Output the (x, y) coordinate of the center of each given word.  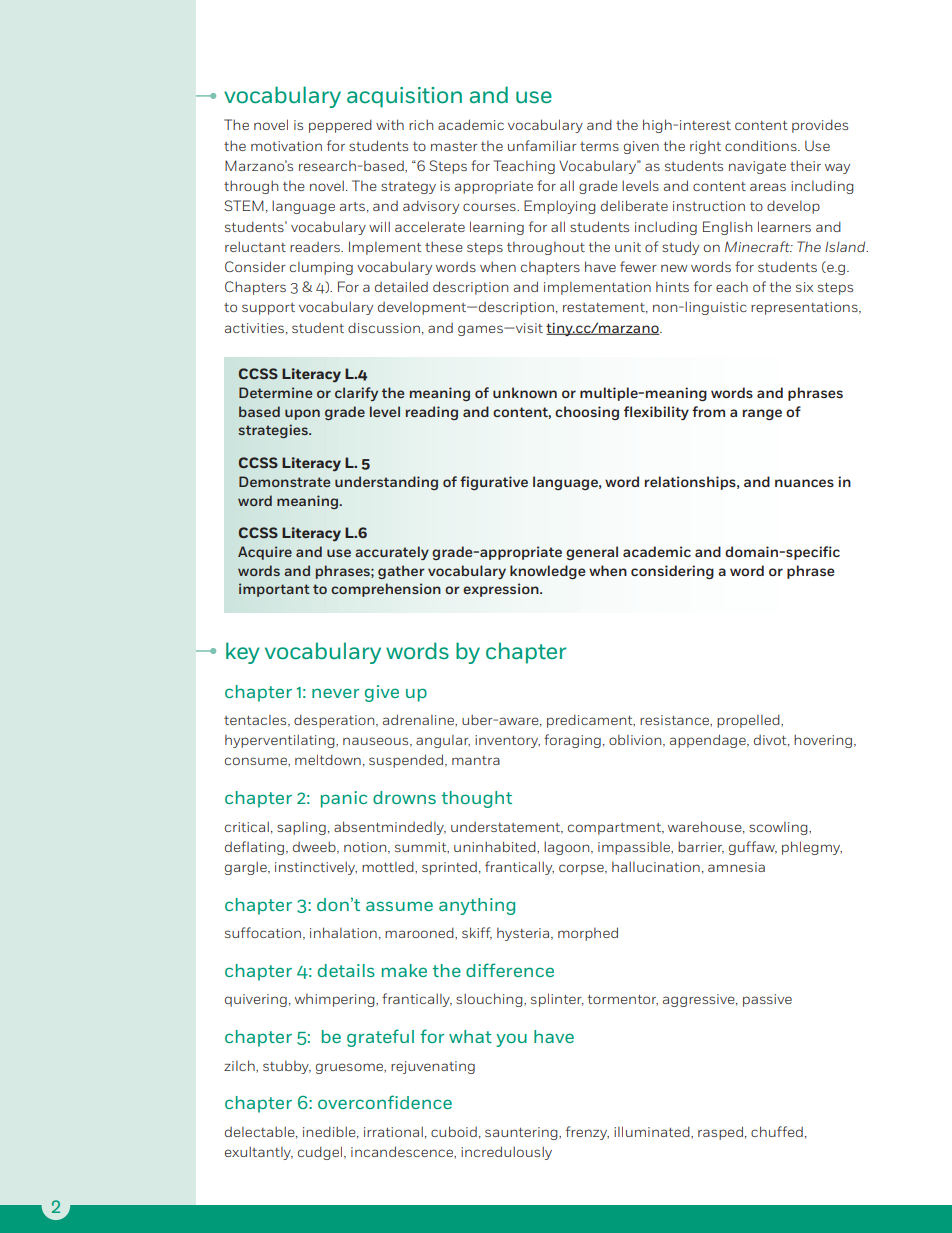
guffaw (753, 848)
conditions (762, 145)
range (762, 414)
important (274, 590)
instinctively (316, 868)
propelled (749, 721)
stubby (287, 1067)
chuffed (777, 1131)
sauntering (522, 1133)
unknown (525, 392)
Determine (275, 392)
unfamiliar (542, 145)
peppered (340, 126)
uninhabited (496, 846)
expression (502, 590)
